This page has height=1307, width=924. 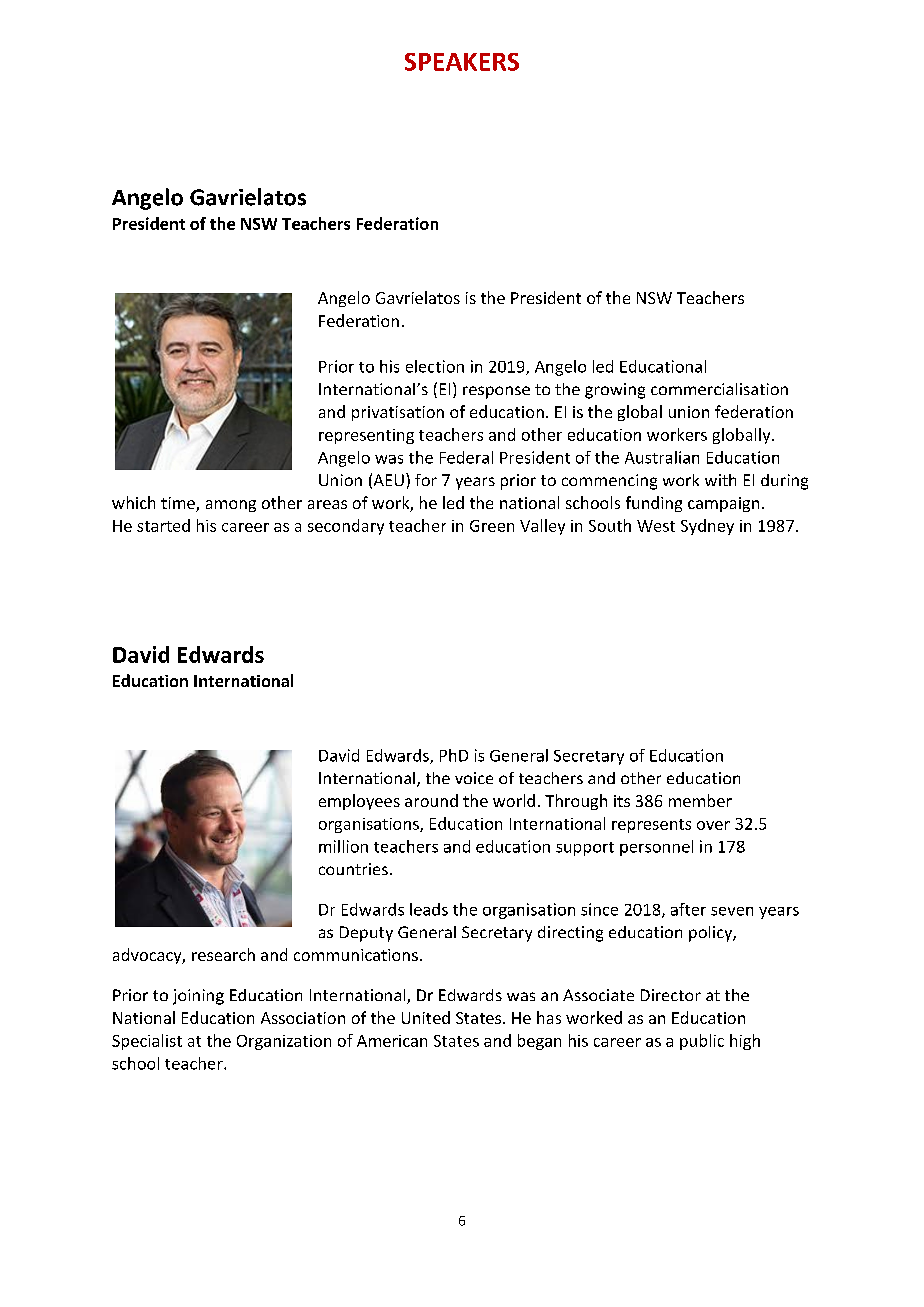 I want to click on SPEAKERS, so click(x=462, y=62).
